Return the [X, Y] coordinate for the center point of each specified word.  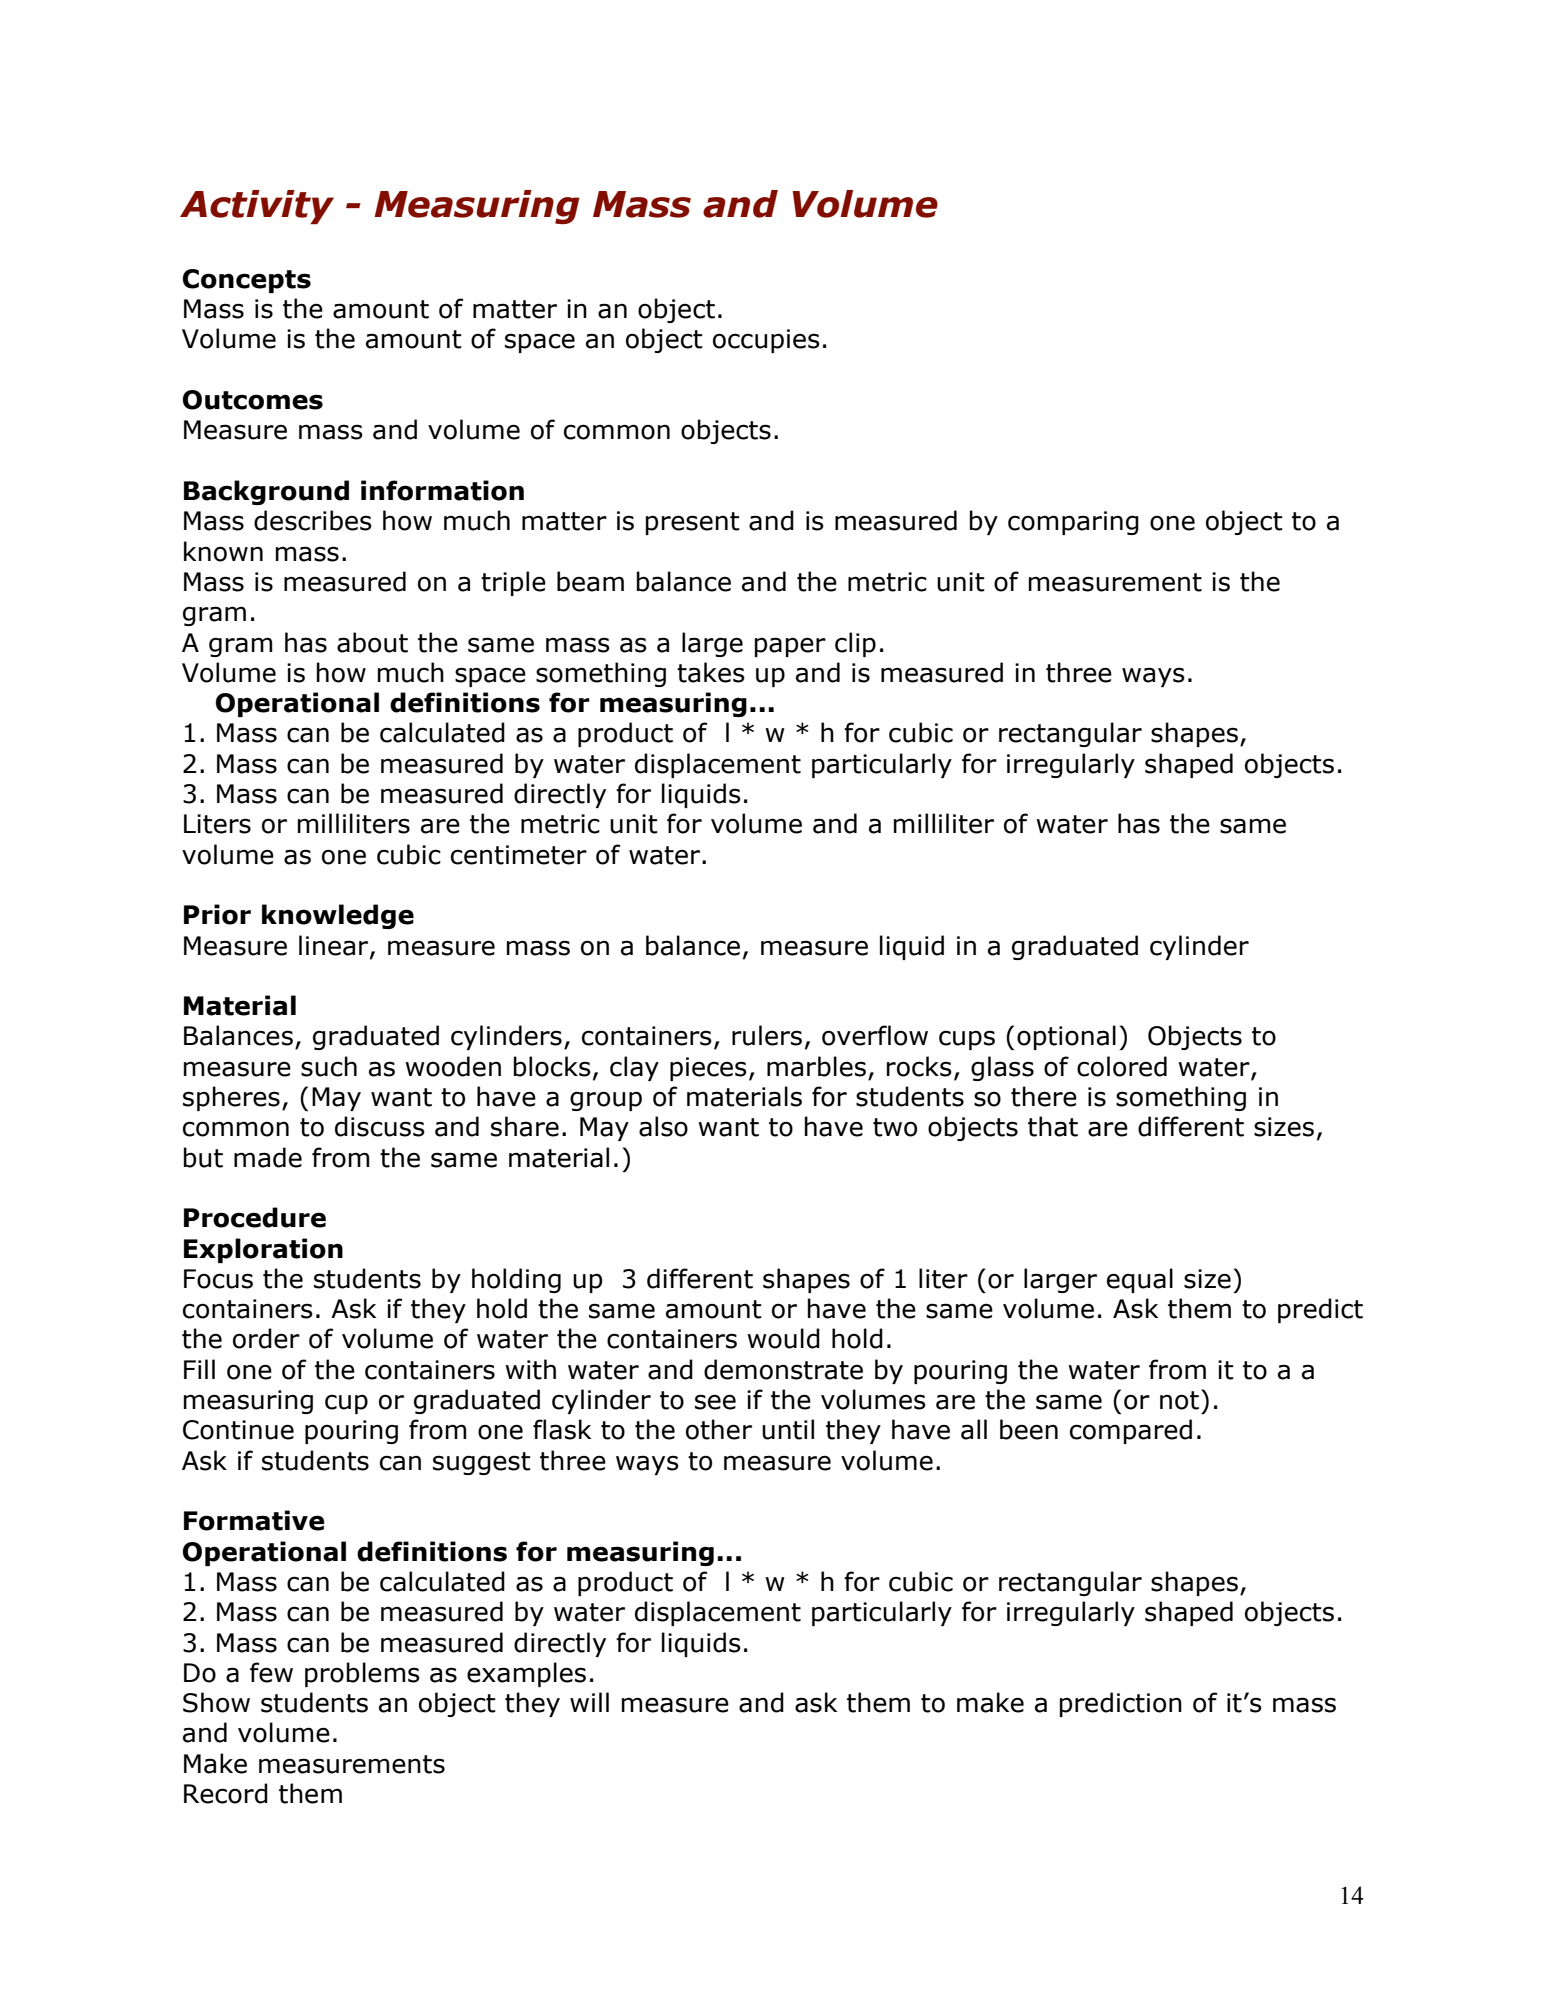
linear [335, 946]
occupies [766, 341]
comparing [1073, 523]
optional [1066, 1037]
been [1029, 1429]
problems [362, 1674]
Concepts [247, 281]
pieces [708, 1069]
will [589, 1702]
